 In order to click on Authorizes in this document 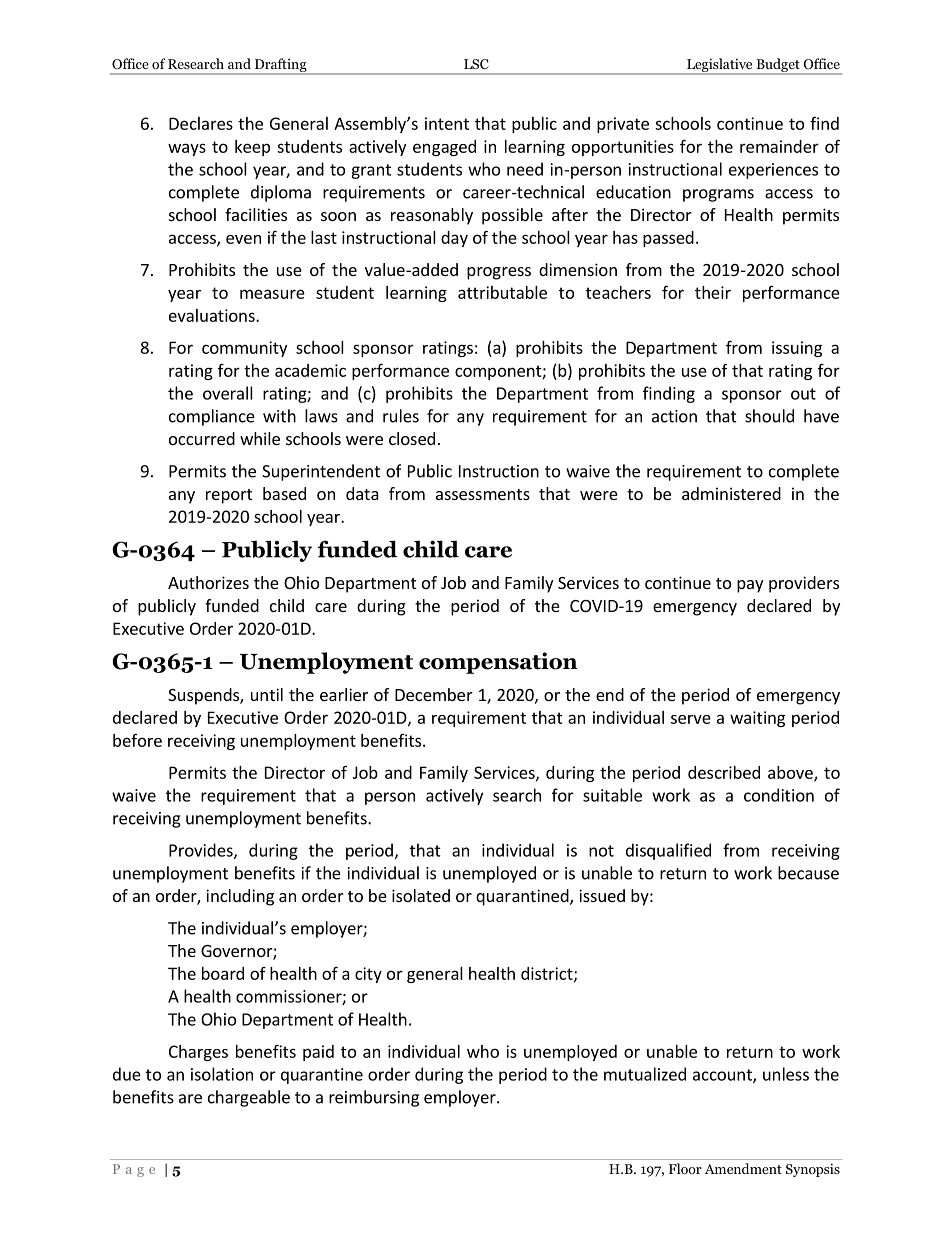, I will do `click(208, 582)`.
